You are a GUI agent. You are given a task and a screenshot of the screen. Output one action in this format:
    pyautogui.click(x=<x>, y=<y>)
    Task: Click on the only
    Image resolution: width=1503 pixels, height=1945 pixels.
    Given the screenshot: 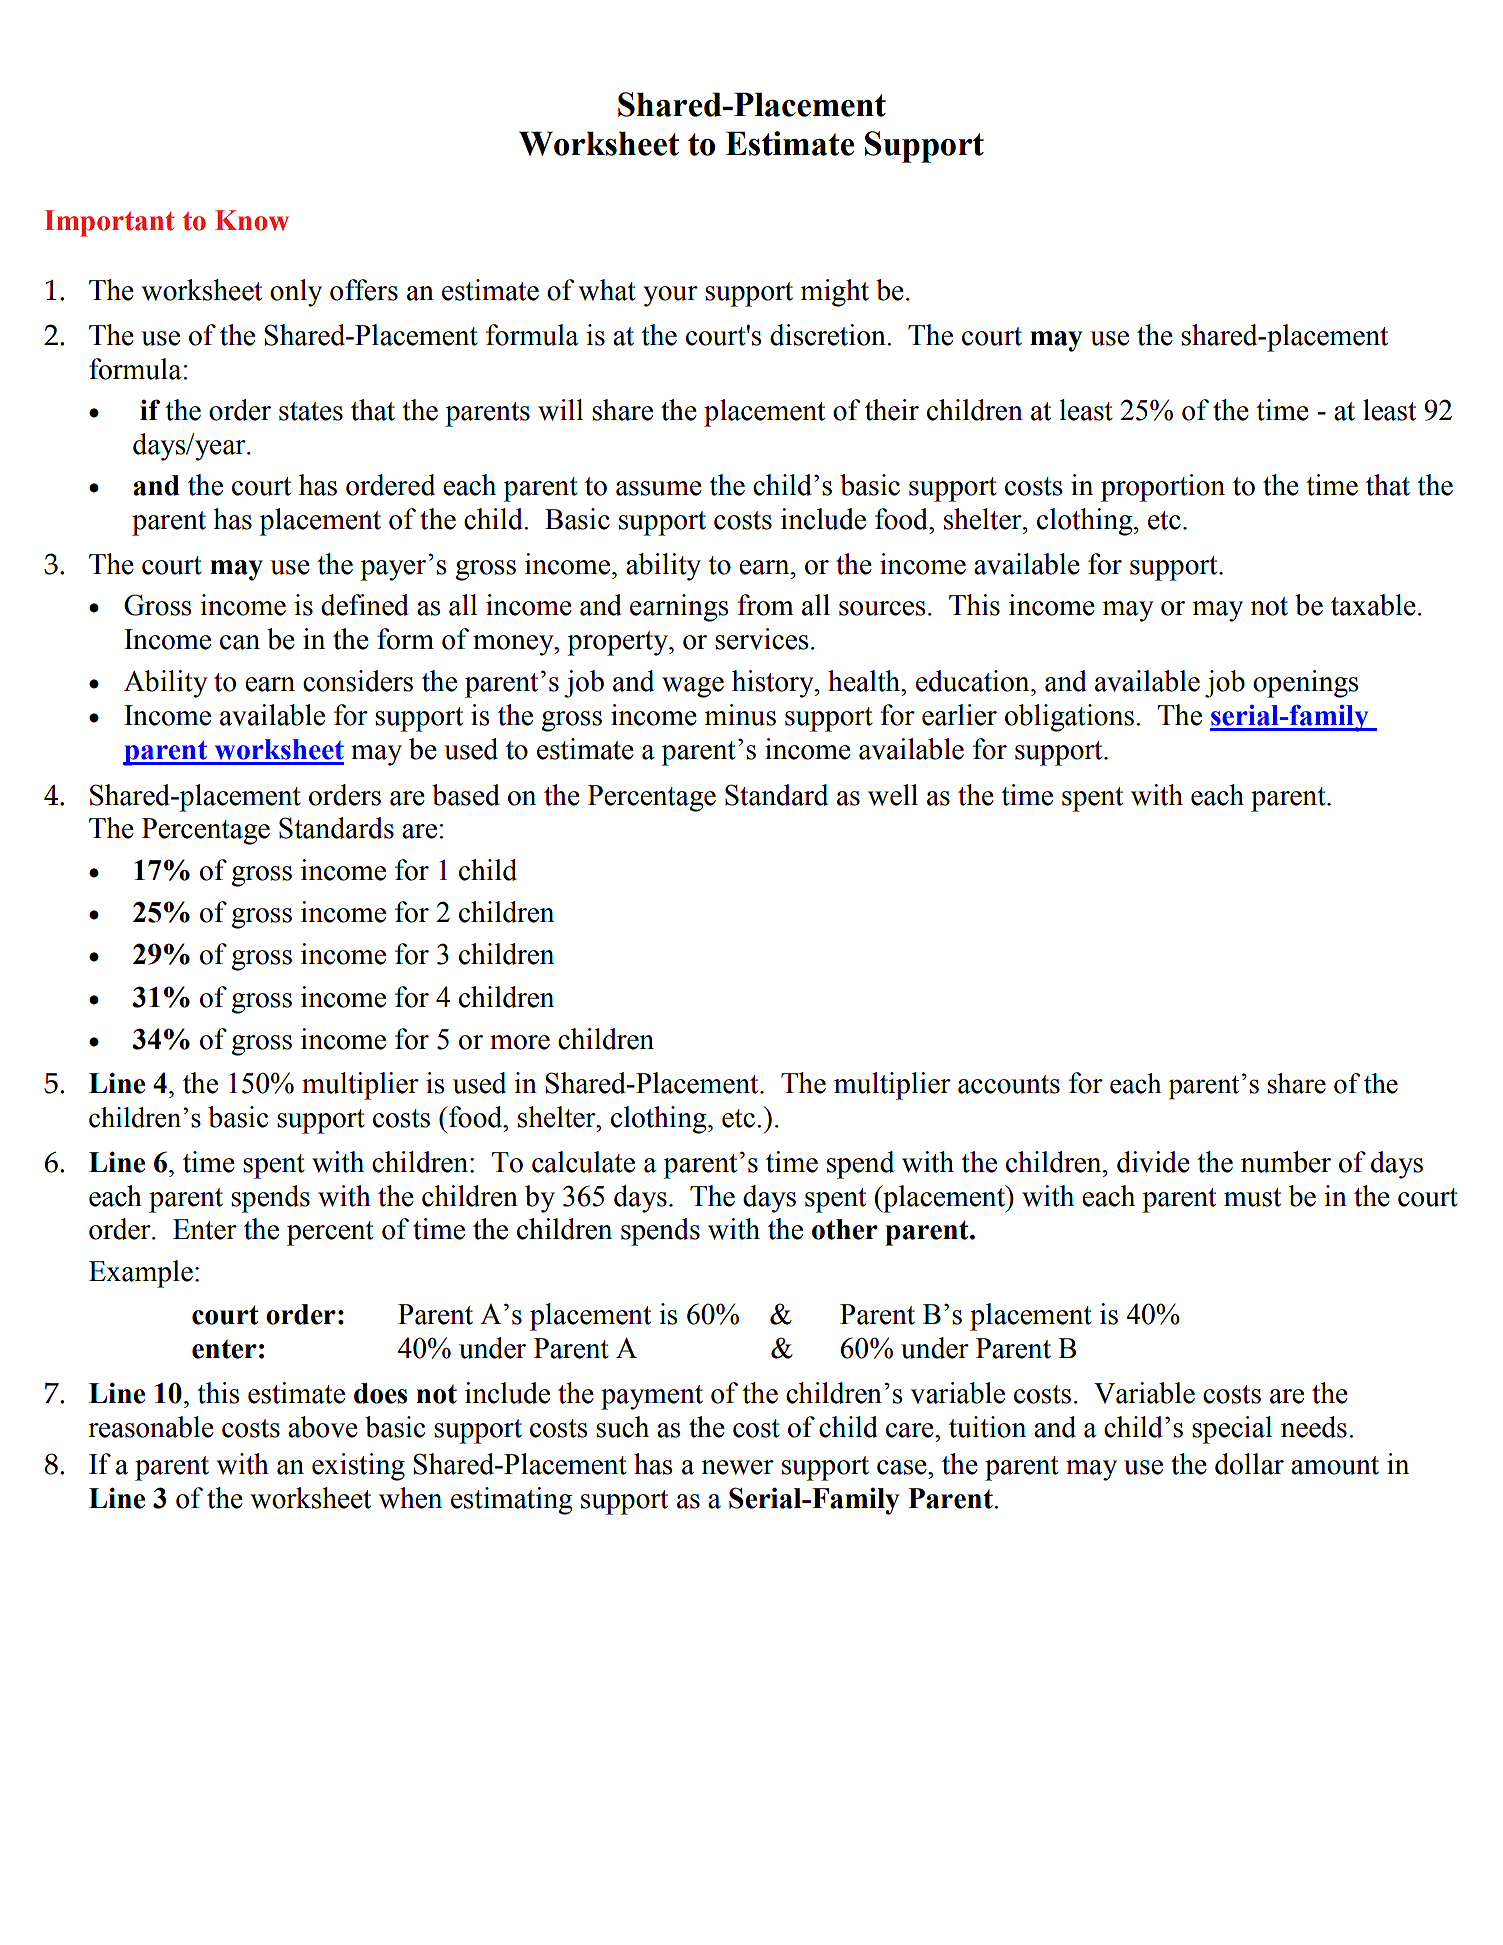 What is the action you would take?
    pyautogui.click(x=296, y=293)
